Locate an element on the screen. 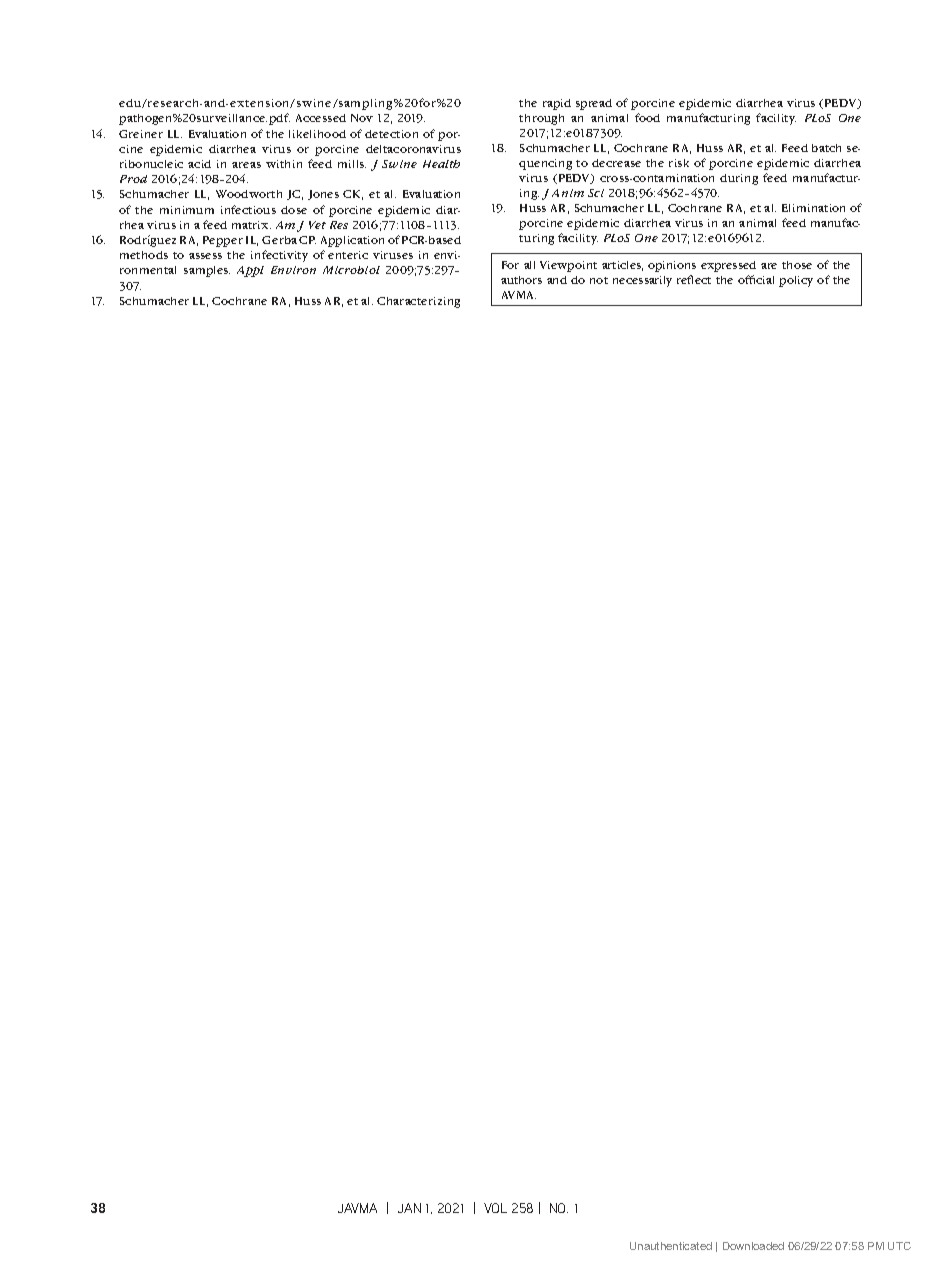 Image resolution: width=952 pixels, height=1275 pixels. Unauthenticated is located at coordinates (671, 1246).
